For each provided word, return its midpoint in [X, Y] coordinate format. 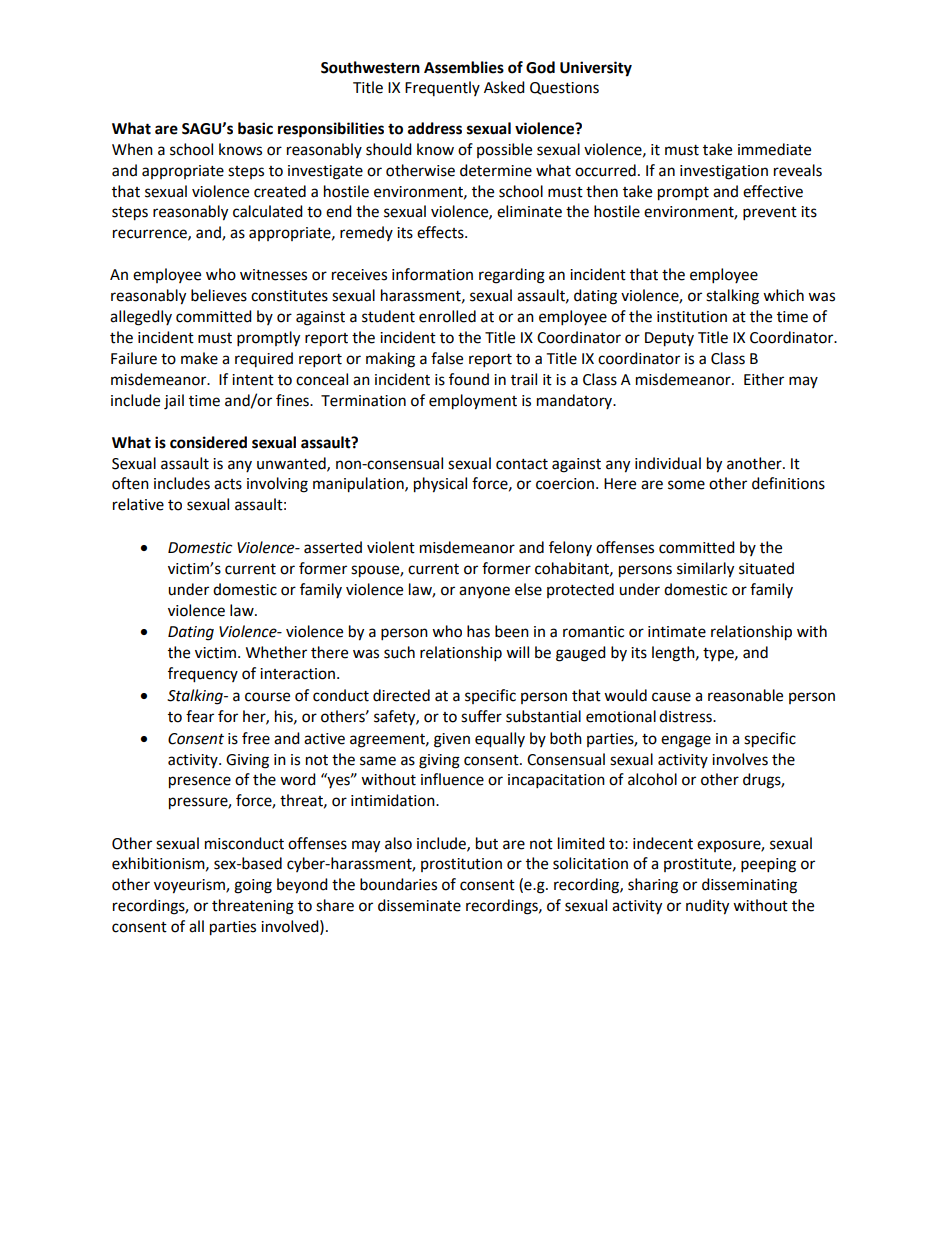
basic [255, 128]
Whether [276, 652]
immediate [774, 149]
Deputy [669, 339]
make [199, 358]
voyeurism [190, 886]
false [447, 358]
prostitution [461, 865]
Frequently [442, 88]
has [478, 631]
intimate [677, 632]
